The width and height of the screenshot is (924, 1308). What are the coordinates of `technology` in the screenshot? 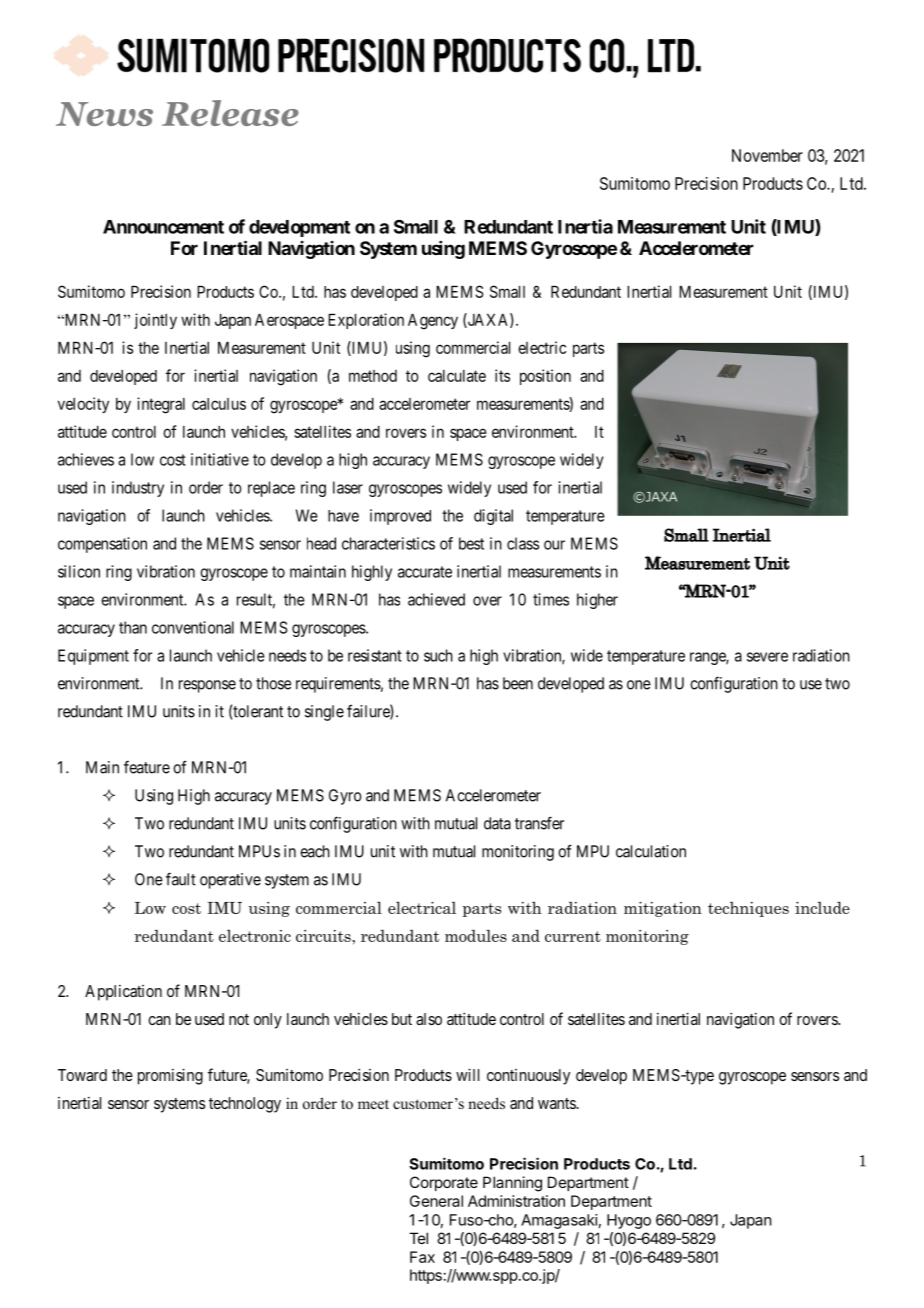 It's located at (245, 1105).
